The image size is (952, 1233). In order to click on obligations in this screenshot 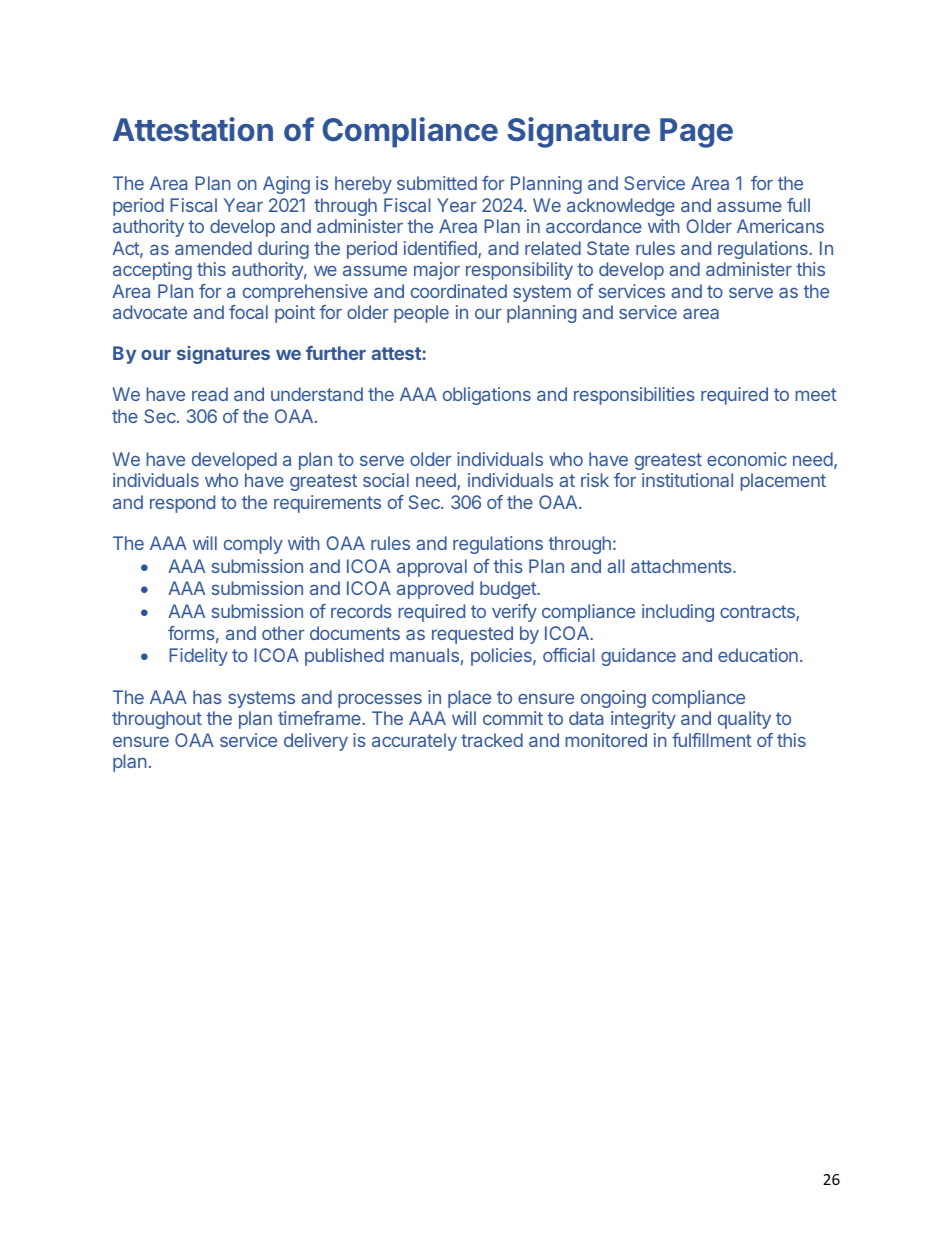, I will do `click(487, 396)`.
